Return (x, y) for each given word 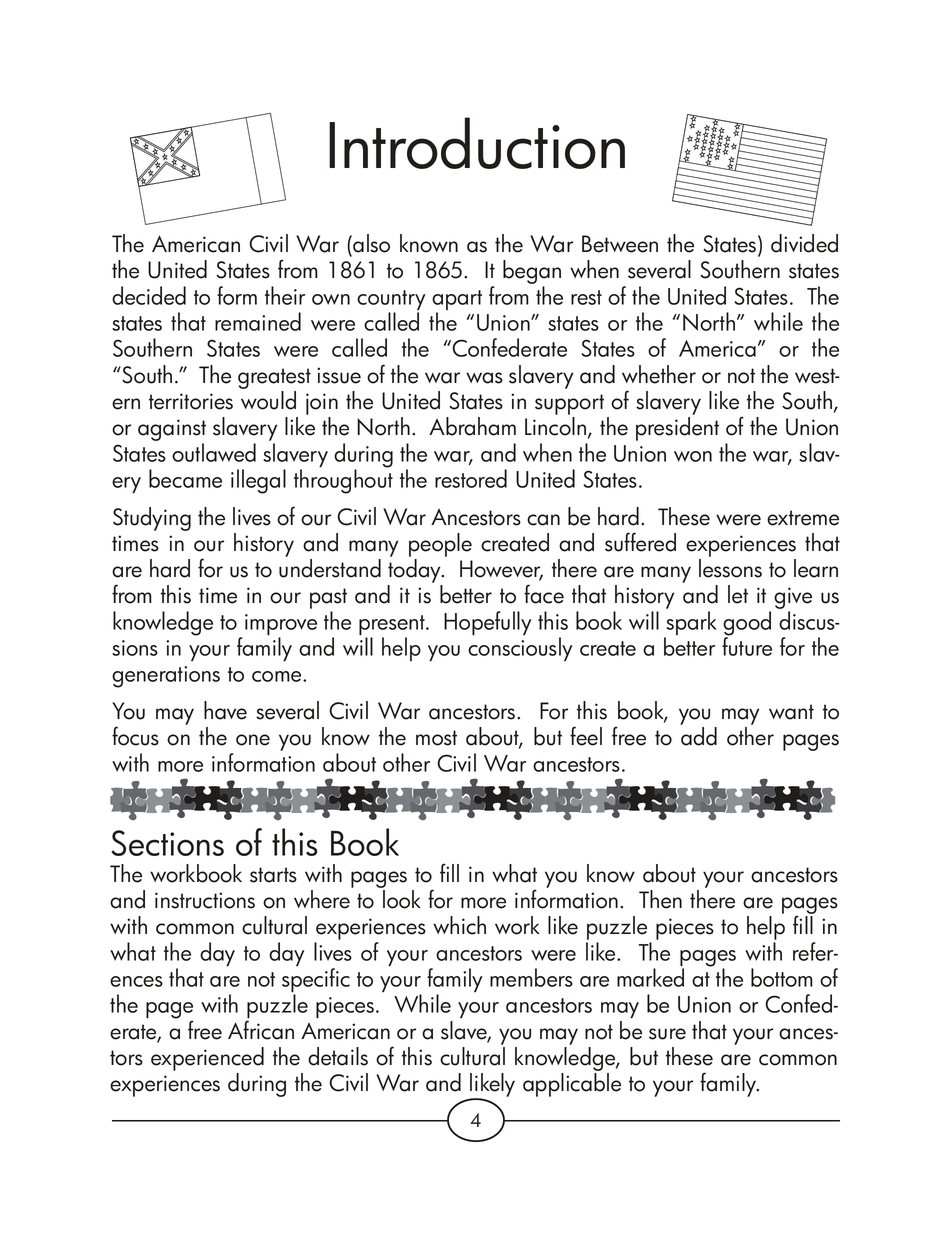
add (699, 736)
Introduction (477, 143)
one (253, 740)
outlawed (214, 452)
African (261, 1029)
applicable (572, 1085)
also (370, 243)
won (693, 456)
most (436, 738)
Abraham (472, 426)
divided (804, 243)
